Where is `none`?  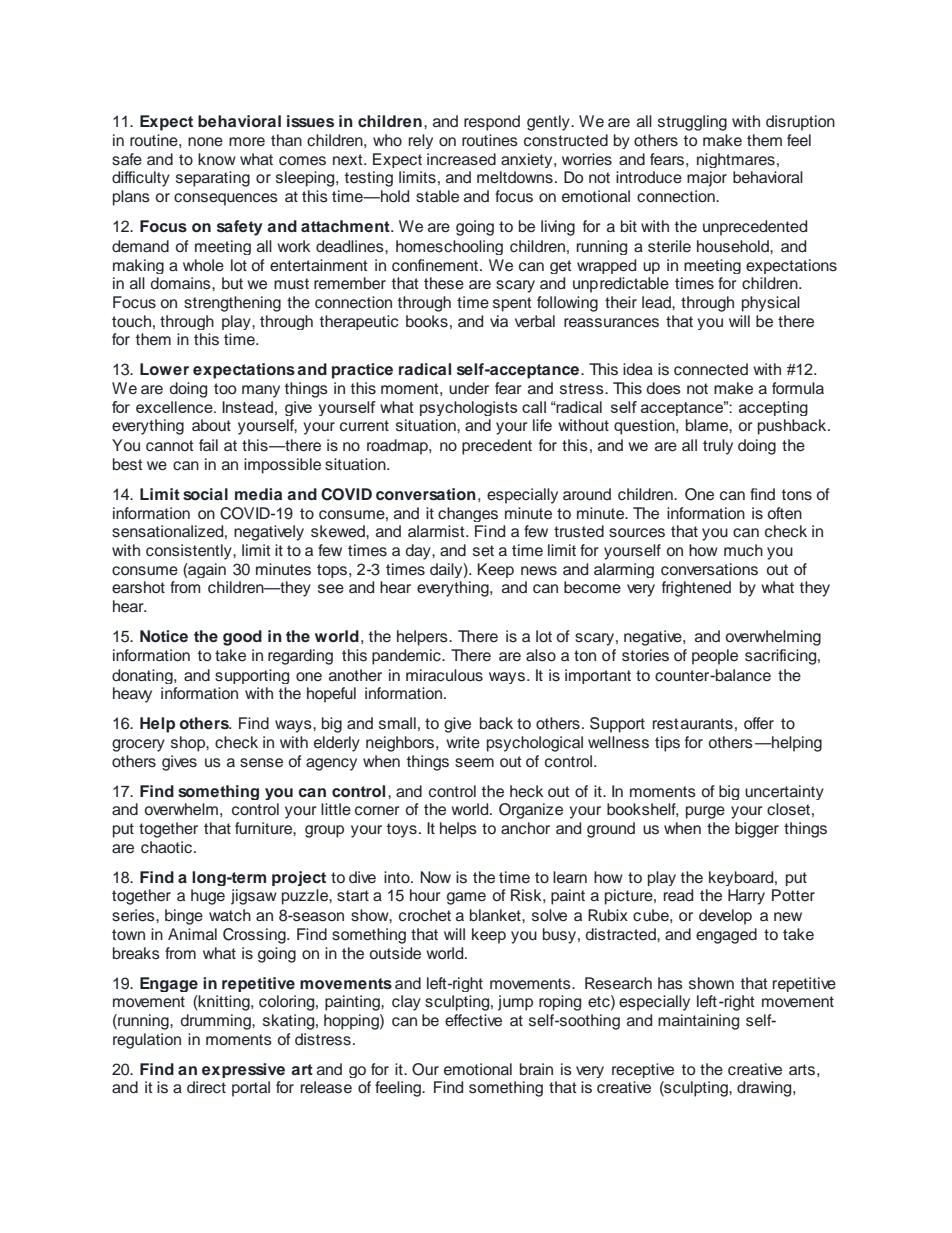 none is located at coordinates (205, 142).
